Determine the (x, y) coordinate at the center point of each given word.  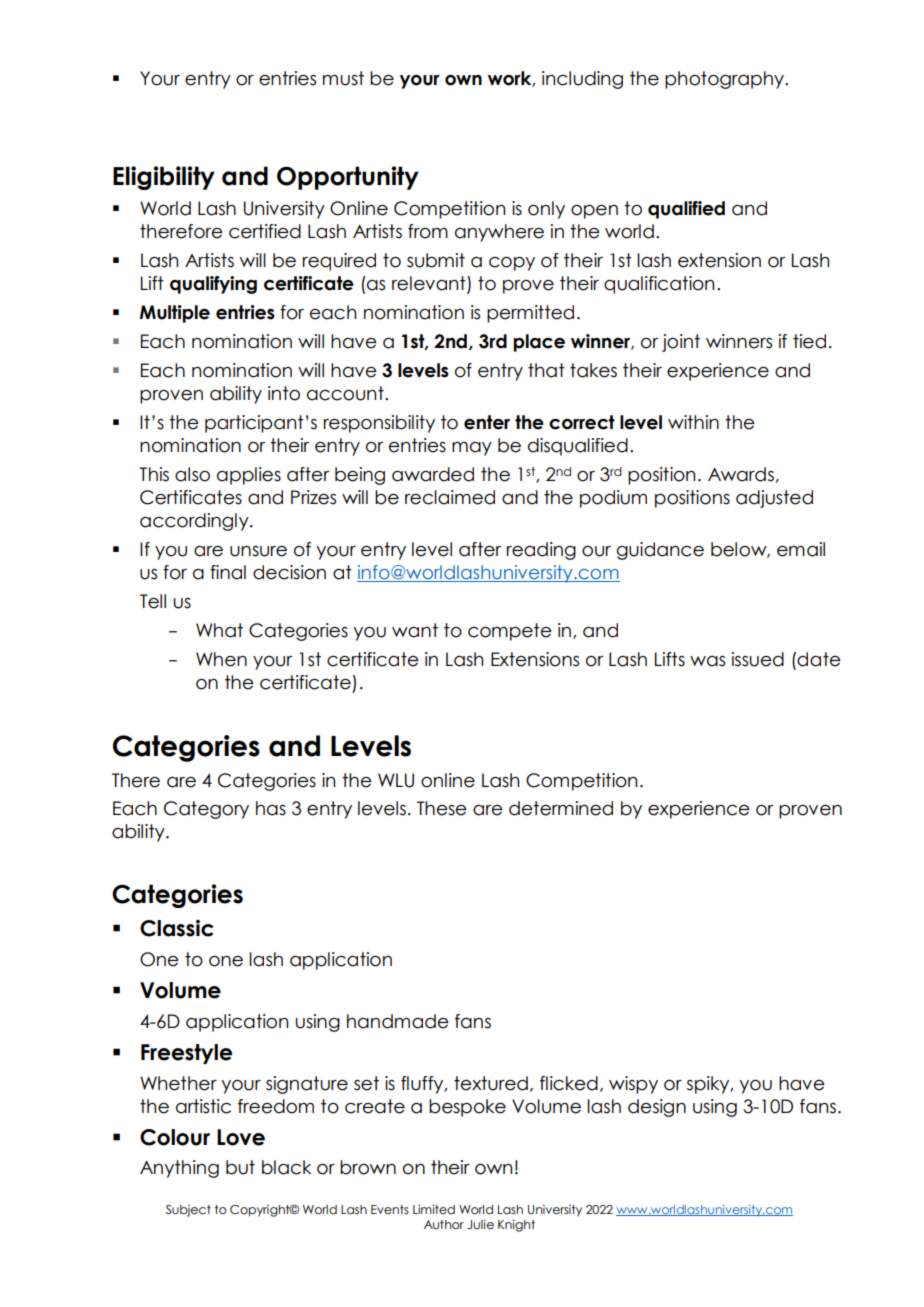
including (582, 80)
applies (249, 476)
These (442, 808)
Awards (741, 474)
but (240, 1167)
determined (561, 808)
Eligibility (164, 178)
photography (725, 80)
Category (206, 810)
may (472, 449)
